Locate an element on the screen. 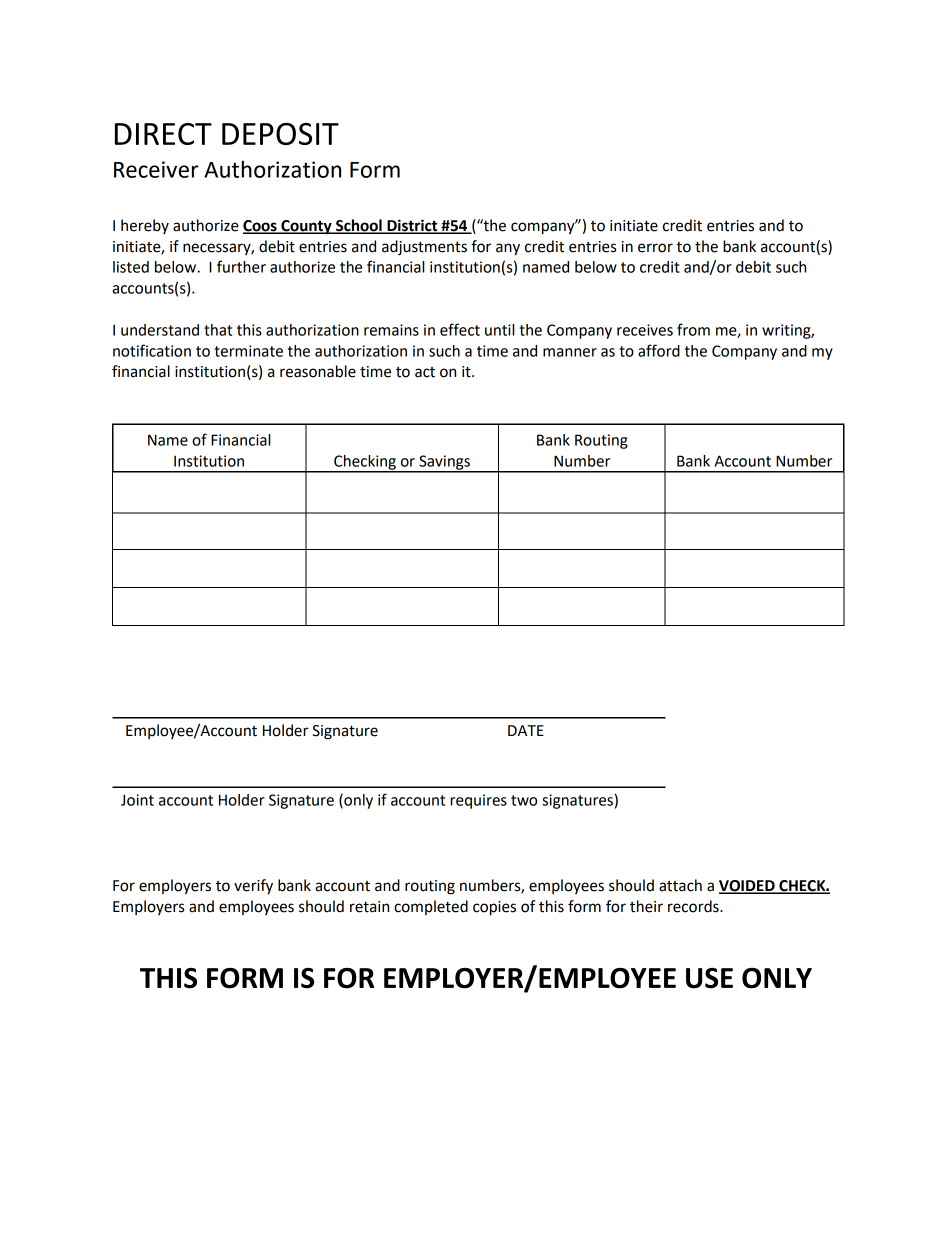 This screenshot has height=1233, width=952. completed is located at coordinates (431, 907).
